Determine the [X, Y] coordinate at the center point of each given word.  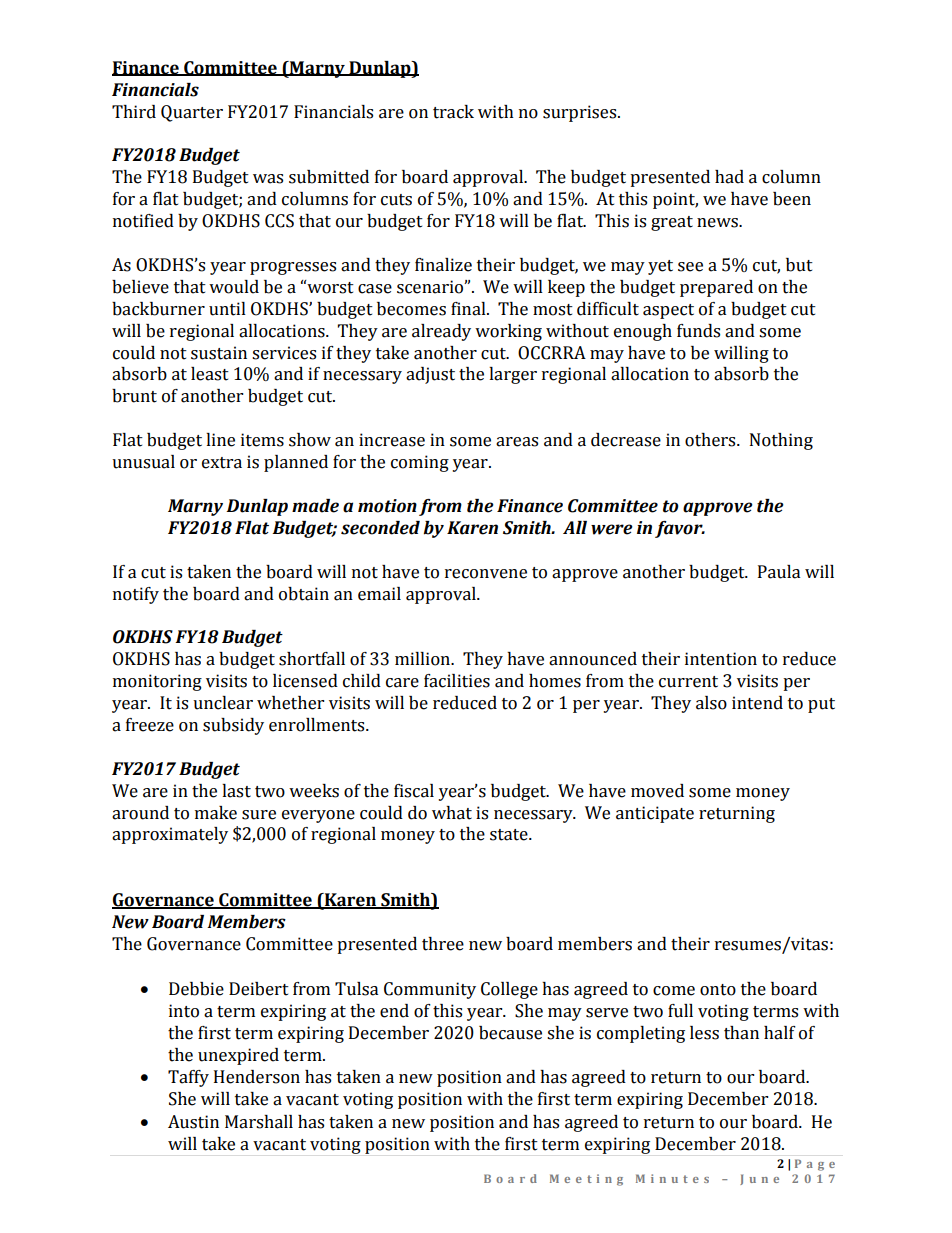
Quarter [192, 113]
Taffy [188, 1078]
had [729, 177]
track [453, 112]
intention [721, 659]
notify [136, 595]
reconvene [486, 574]
